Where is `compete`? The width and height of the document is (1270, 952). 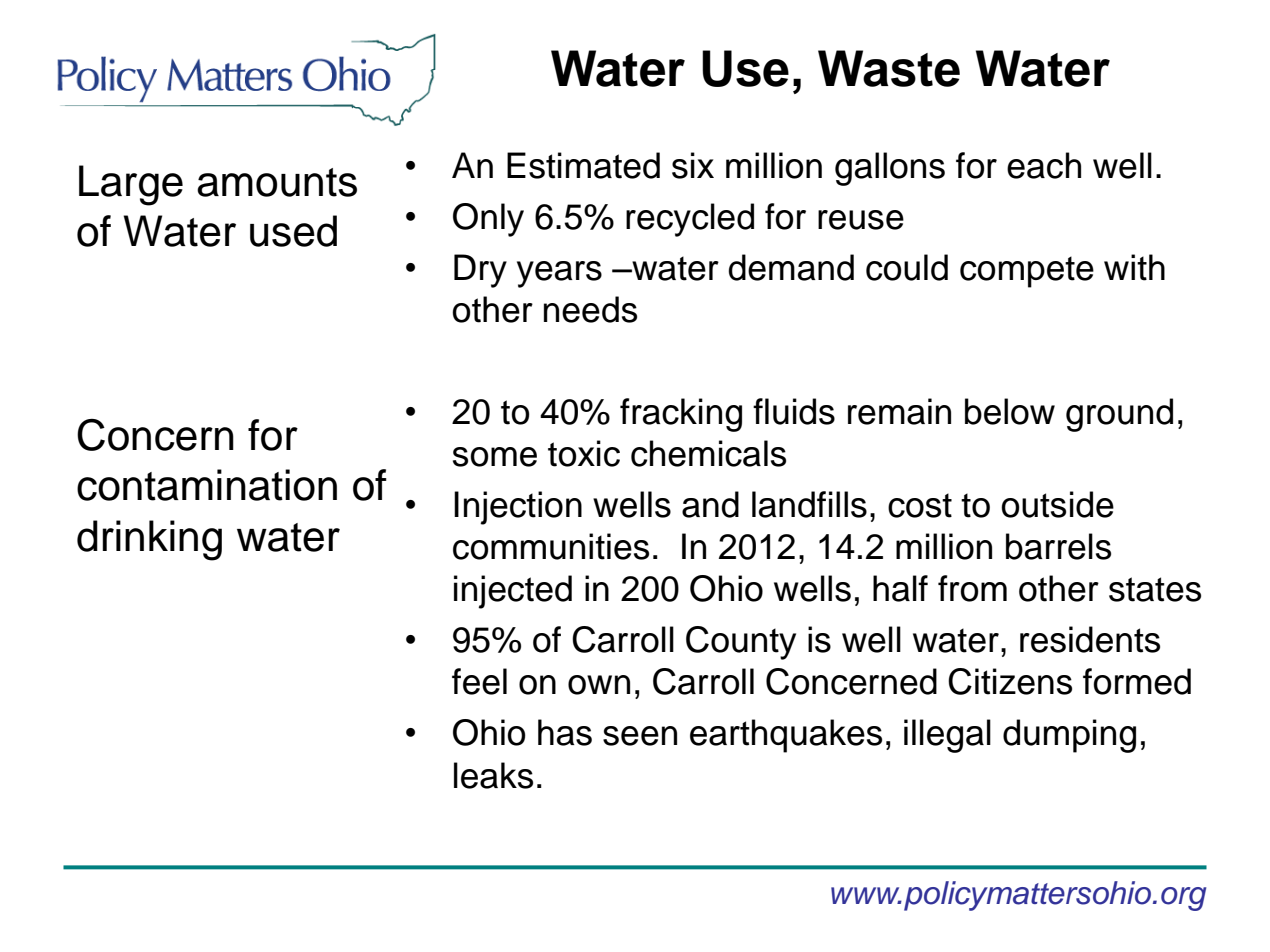 compete is located at coordinates (1027, 272).
